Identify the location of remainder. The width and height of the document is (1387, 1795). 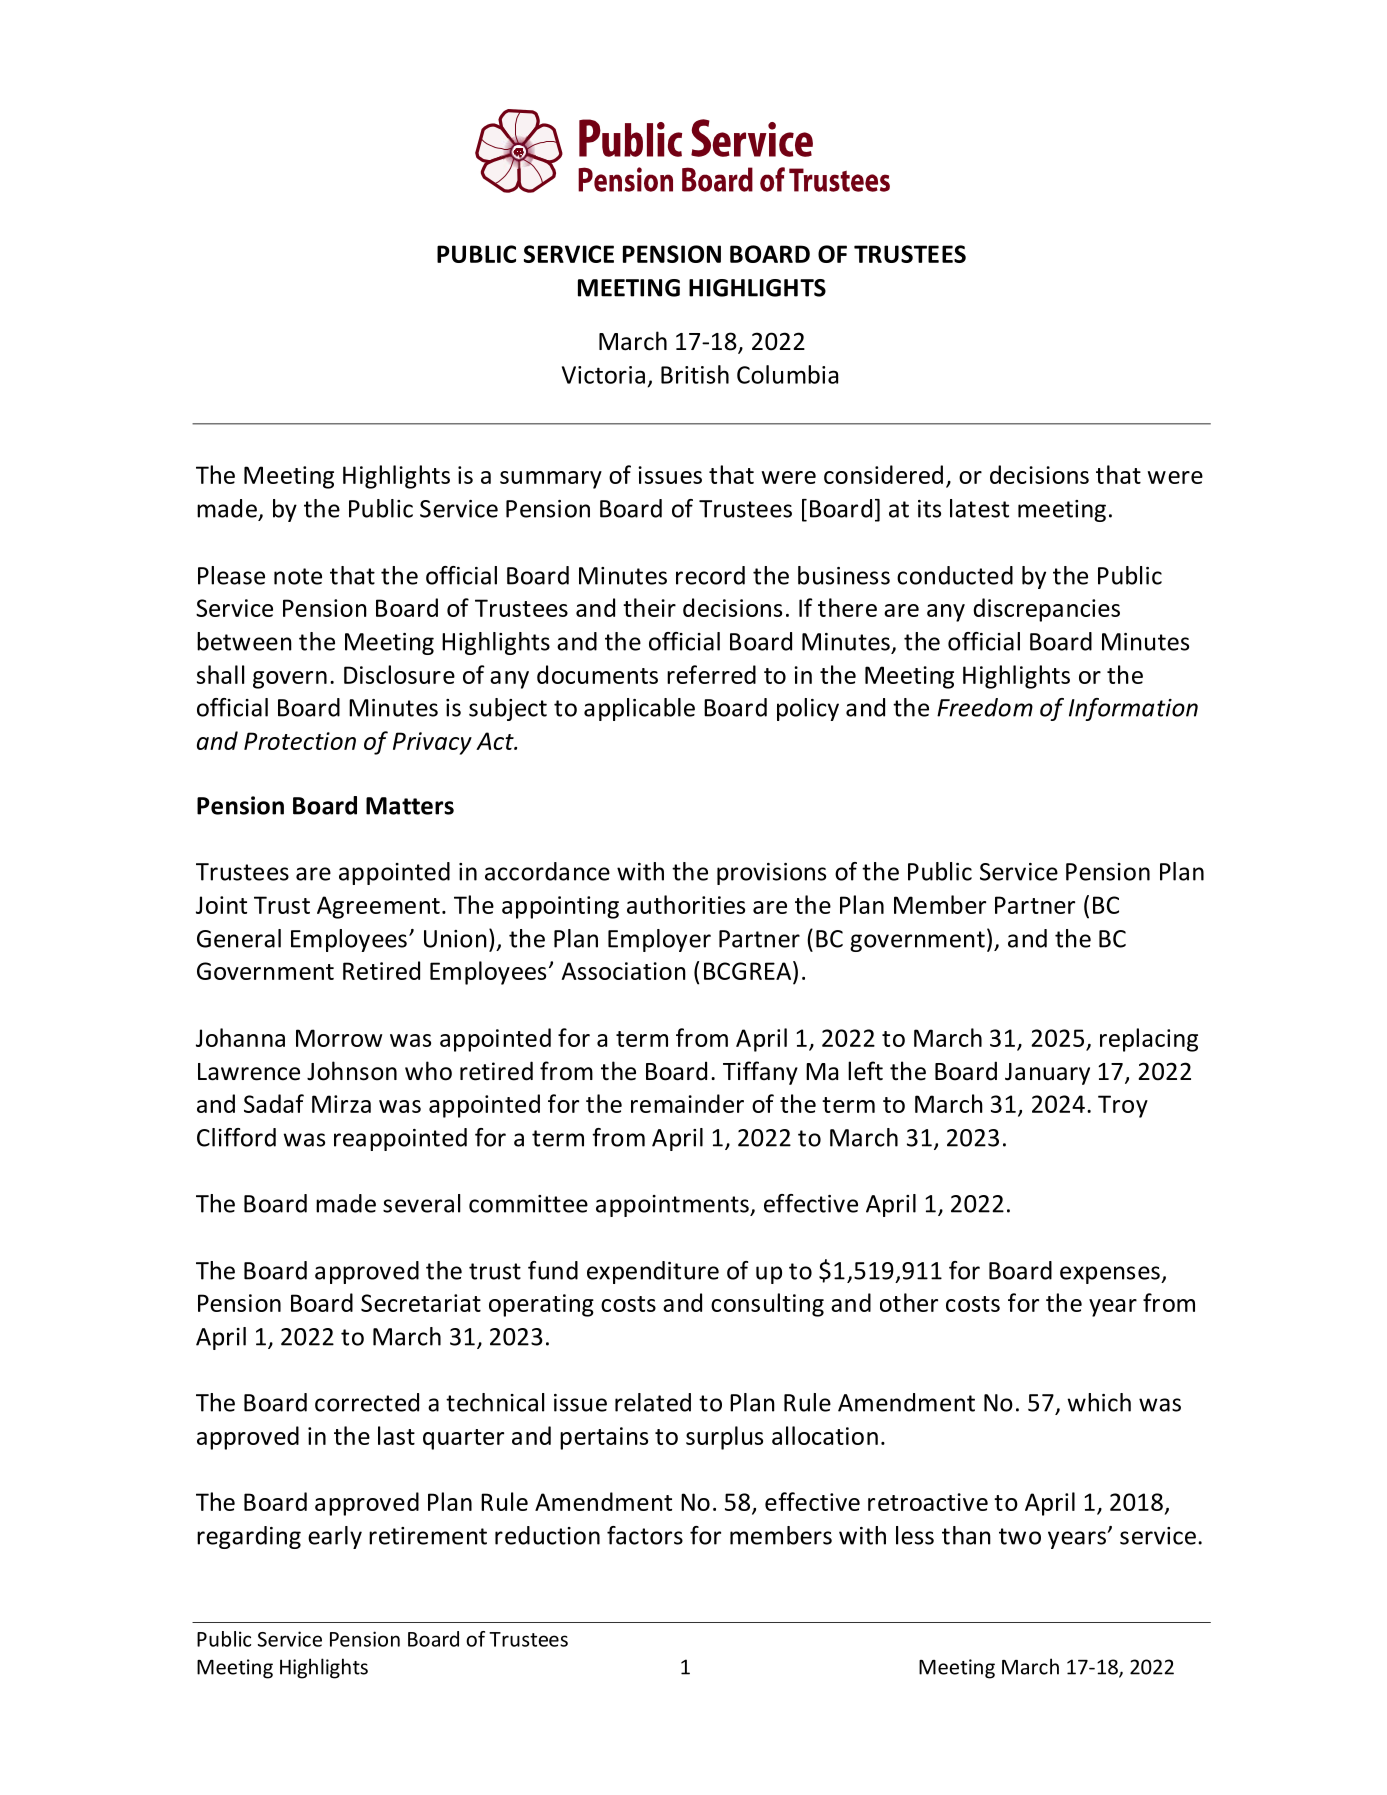
(687, 1103).
